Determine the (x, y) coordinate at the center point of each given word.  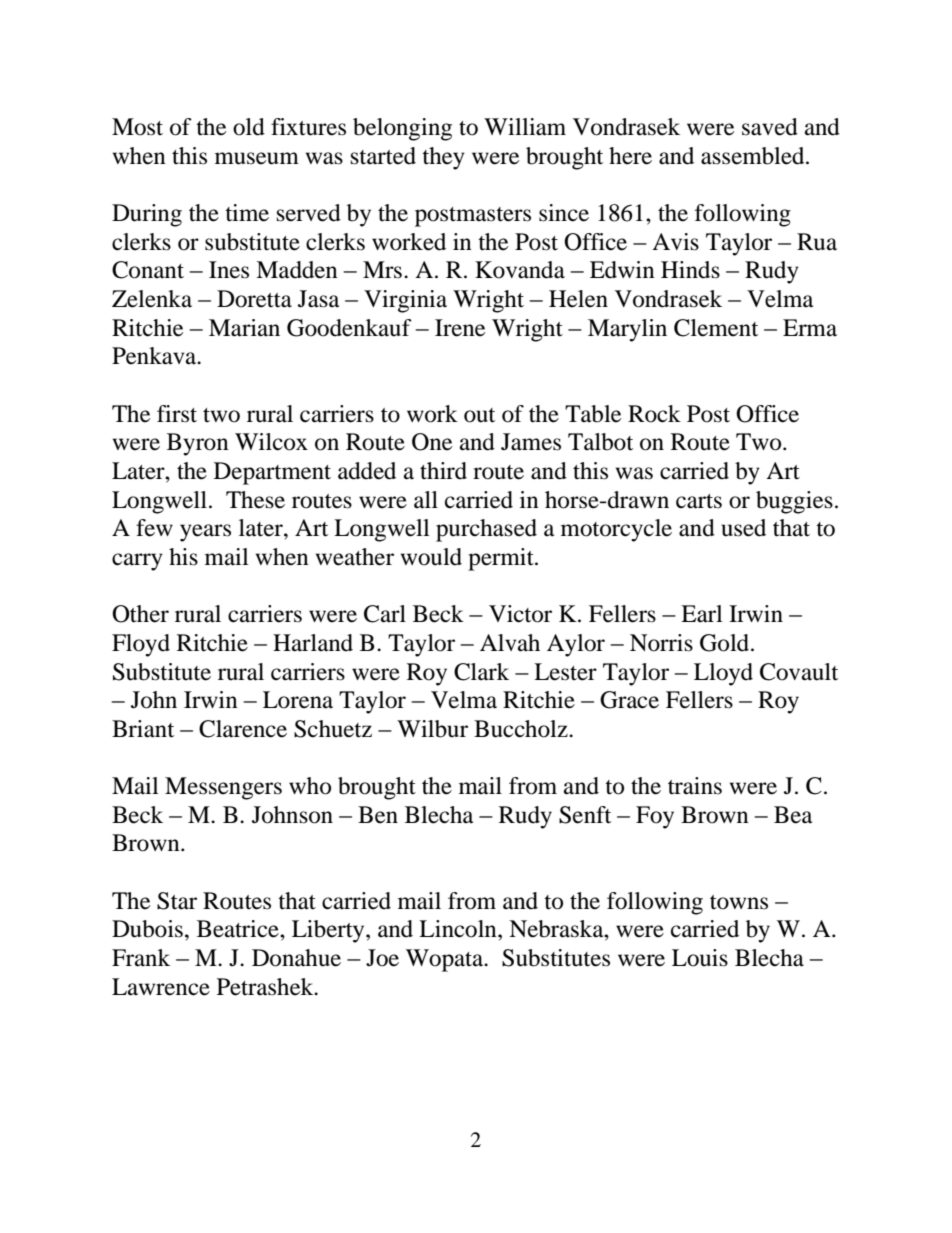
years (205, 533)
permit (502, 559)
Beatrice (239, 929)
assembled (754, 156)
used (743, 528)
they (443, 158)
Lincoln (459, 929)
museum (257, 158)
